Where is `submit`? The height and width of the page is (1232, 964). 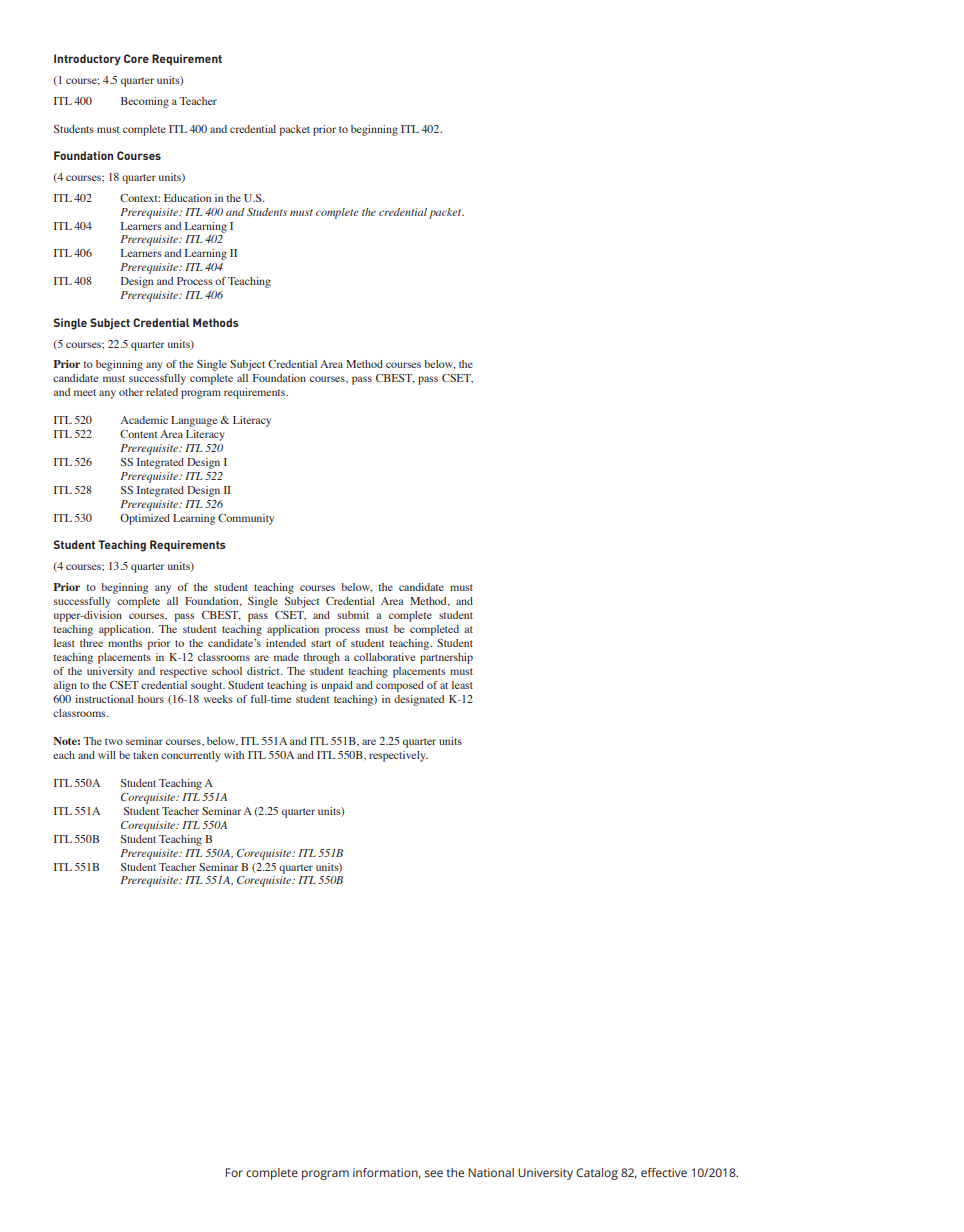 submit is located at coordinates (353, 615).
